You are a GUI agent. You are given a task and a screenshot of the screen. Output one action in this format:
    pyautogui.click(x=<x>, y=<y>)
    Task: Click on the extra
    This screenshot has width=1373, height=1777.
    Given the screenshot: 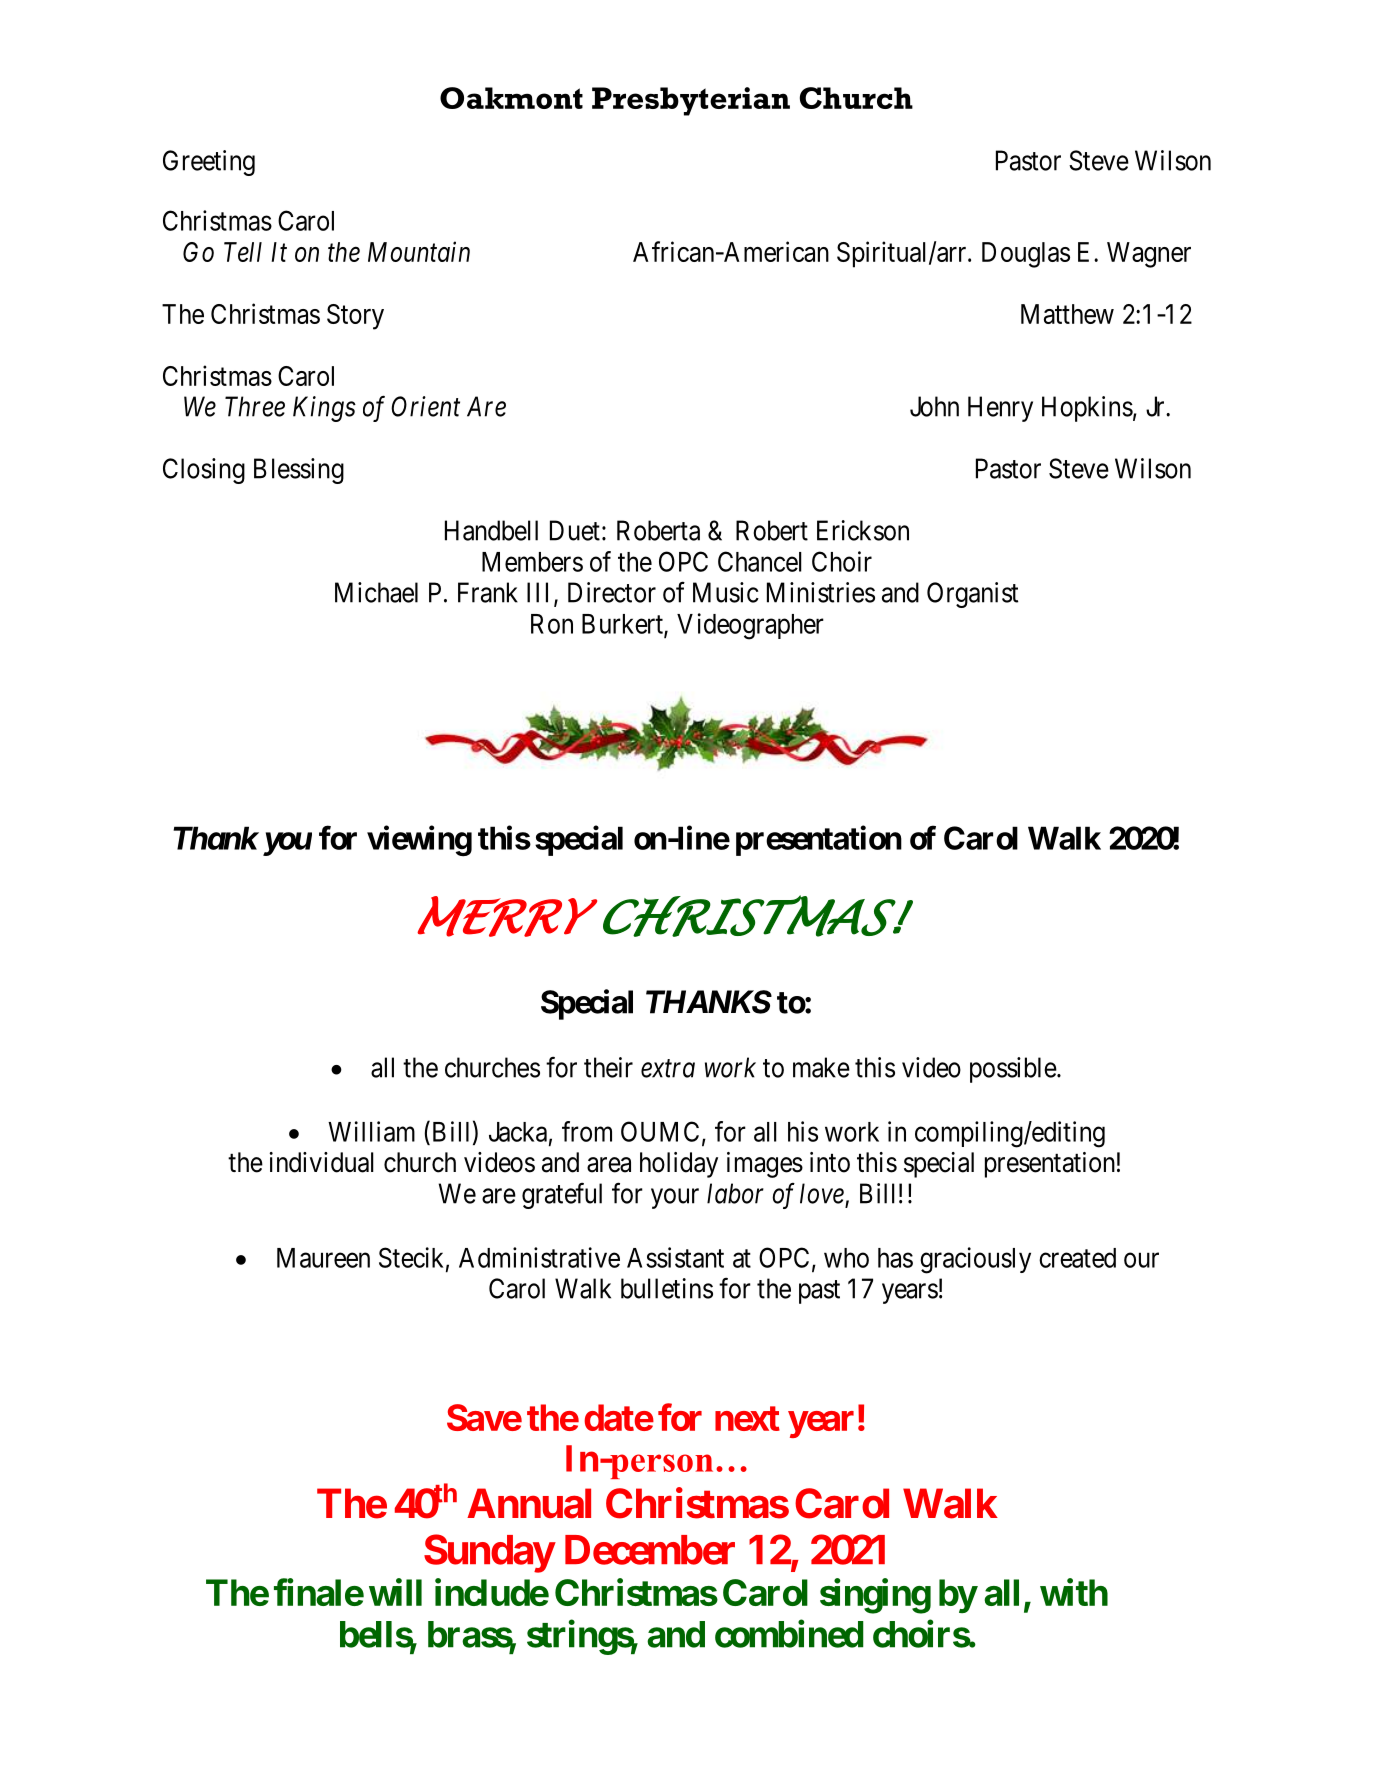 What is the action you would take?
    pyautogui.click(x=668, y=1069)
